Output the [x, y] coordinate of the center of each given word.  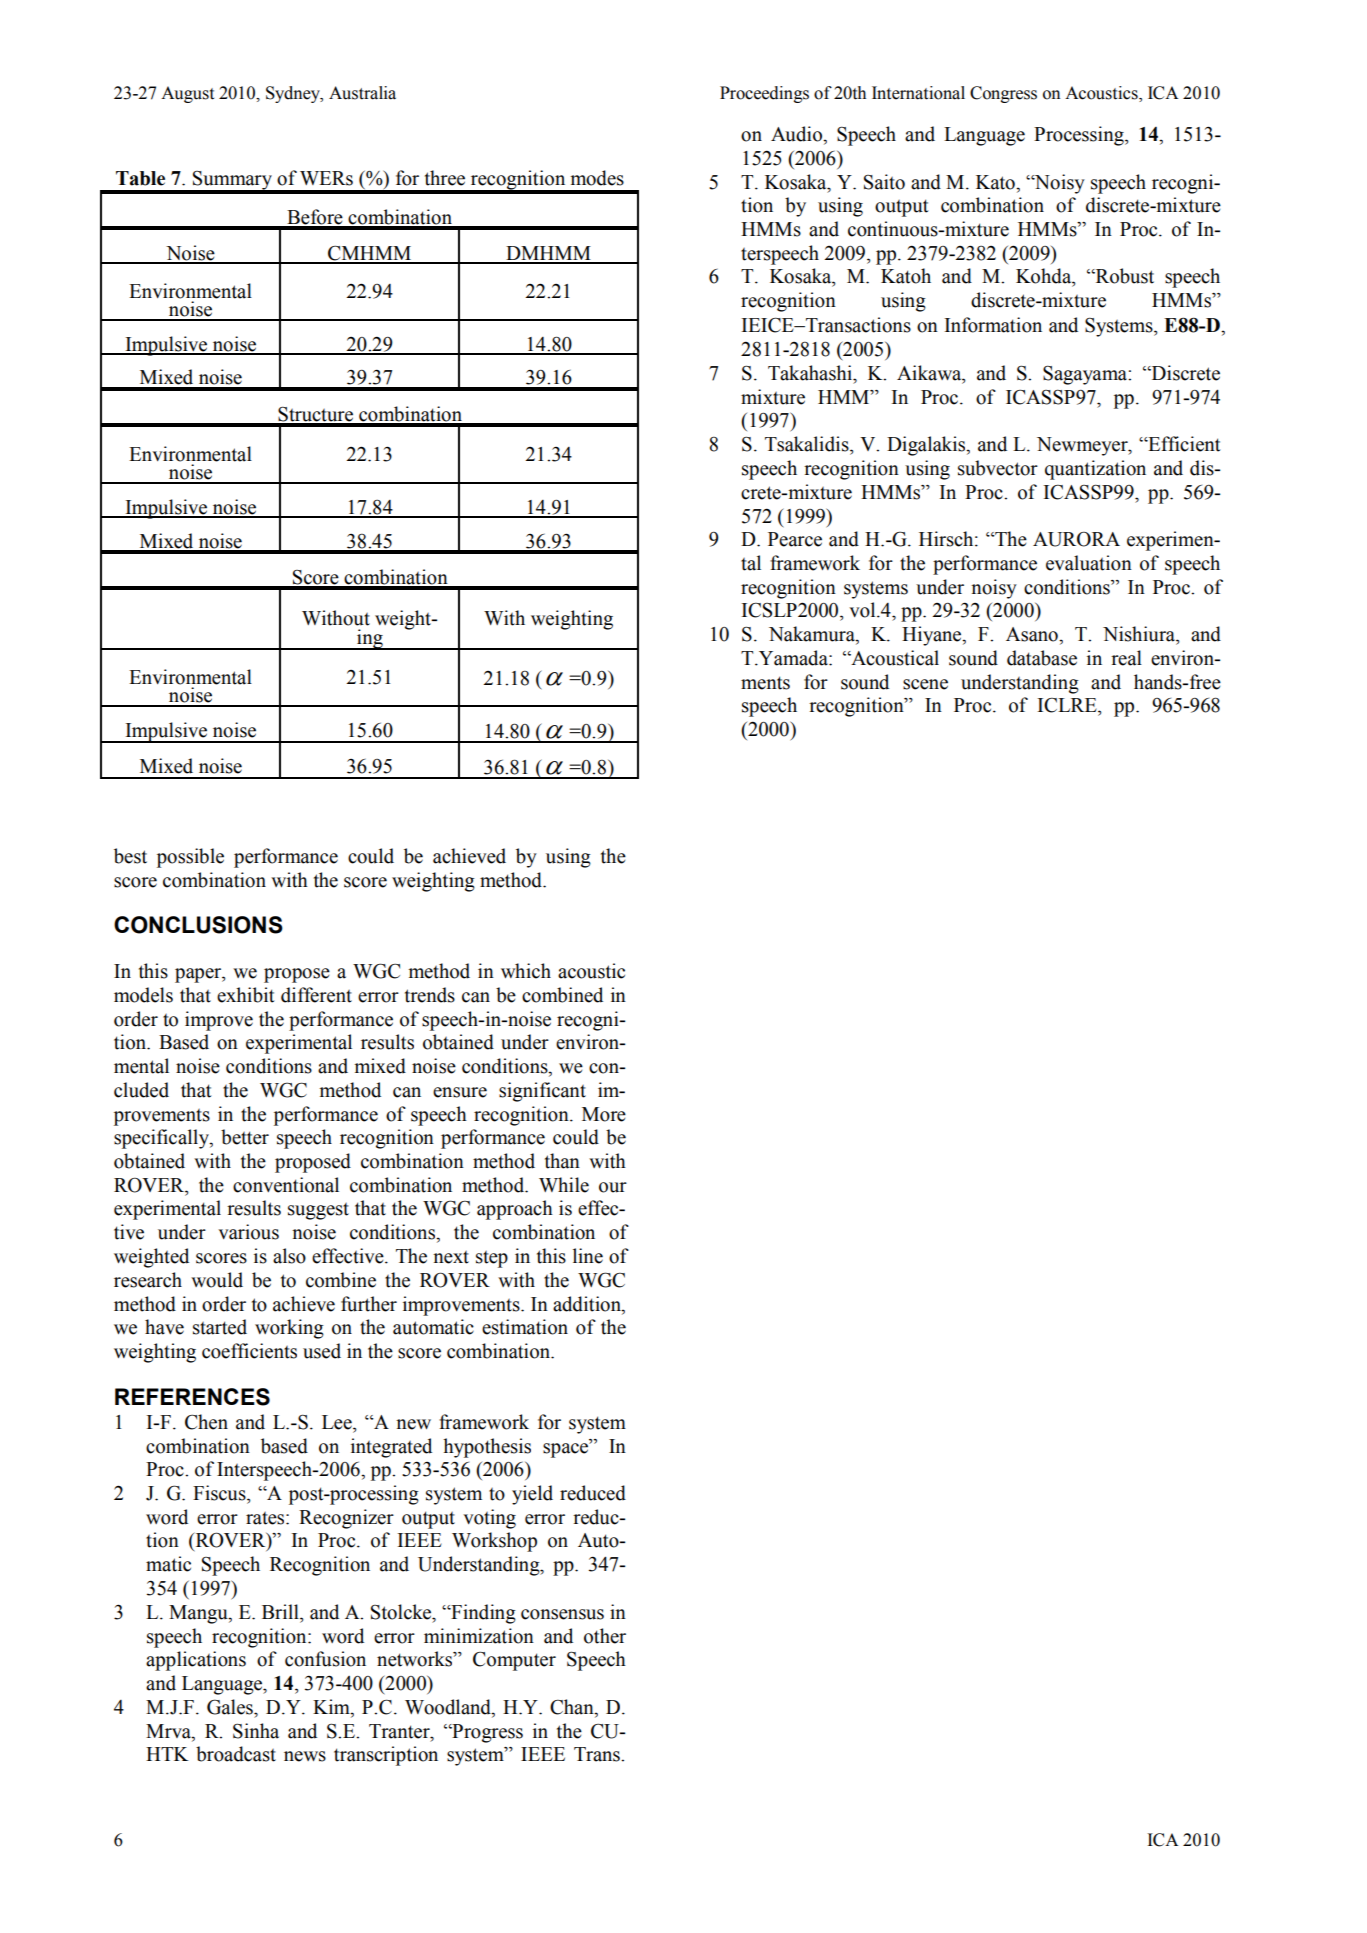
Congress [1003, 94]
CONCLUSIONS [198, 925]
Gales [231, 1707]
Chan [573, 1708]
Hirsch [947, 539]
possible [190, 858]
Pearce [795, 539]
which [526, 971]
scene [925, 684]
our [613, 1187]
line [588, 1256]
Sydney [294, 94]
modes [597, 178]
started [220, 1327]
